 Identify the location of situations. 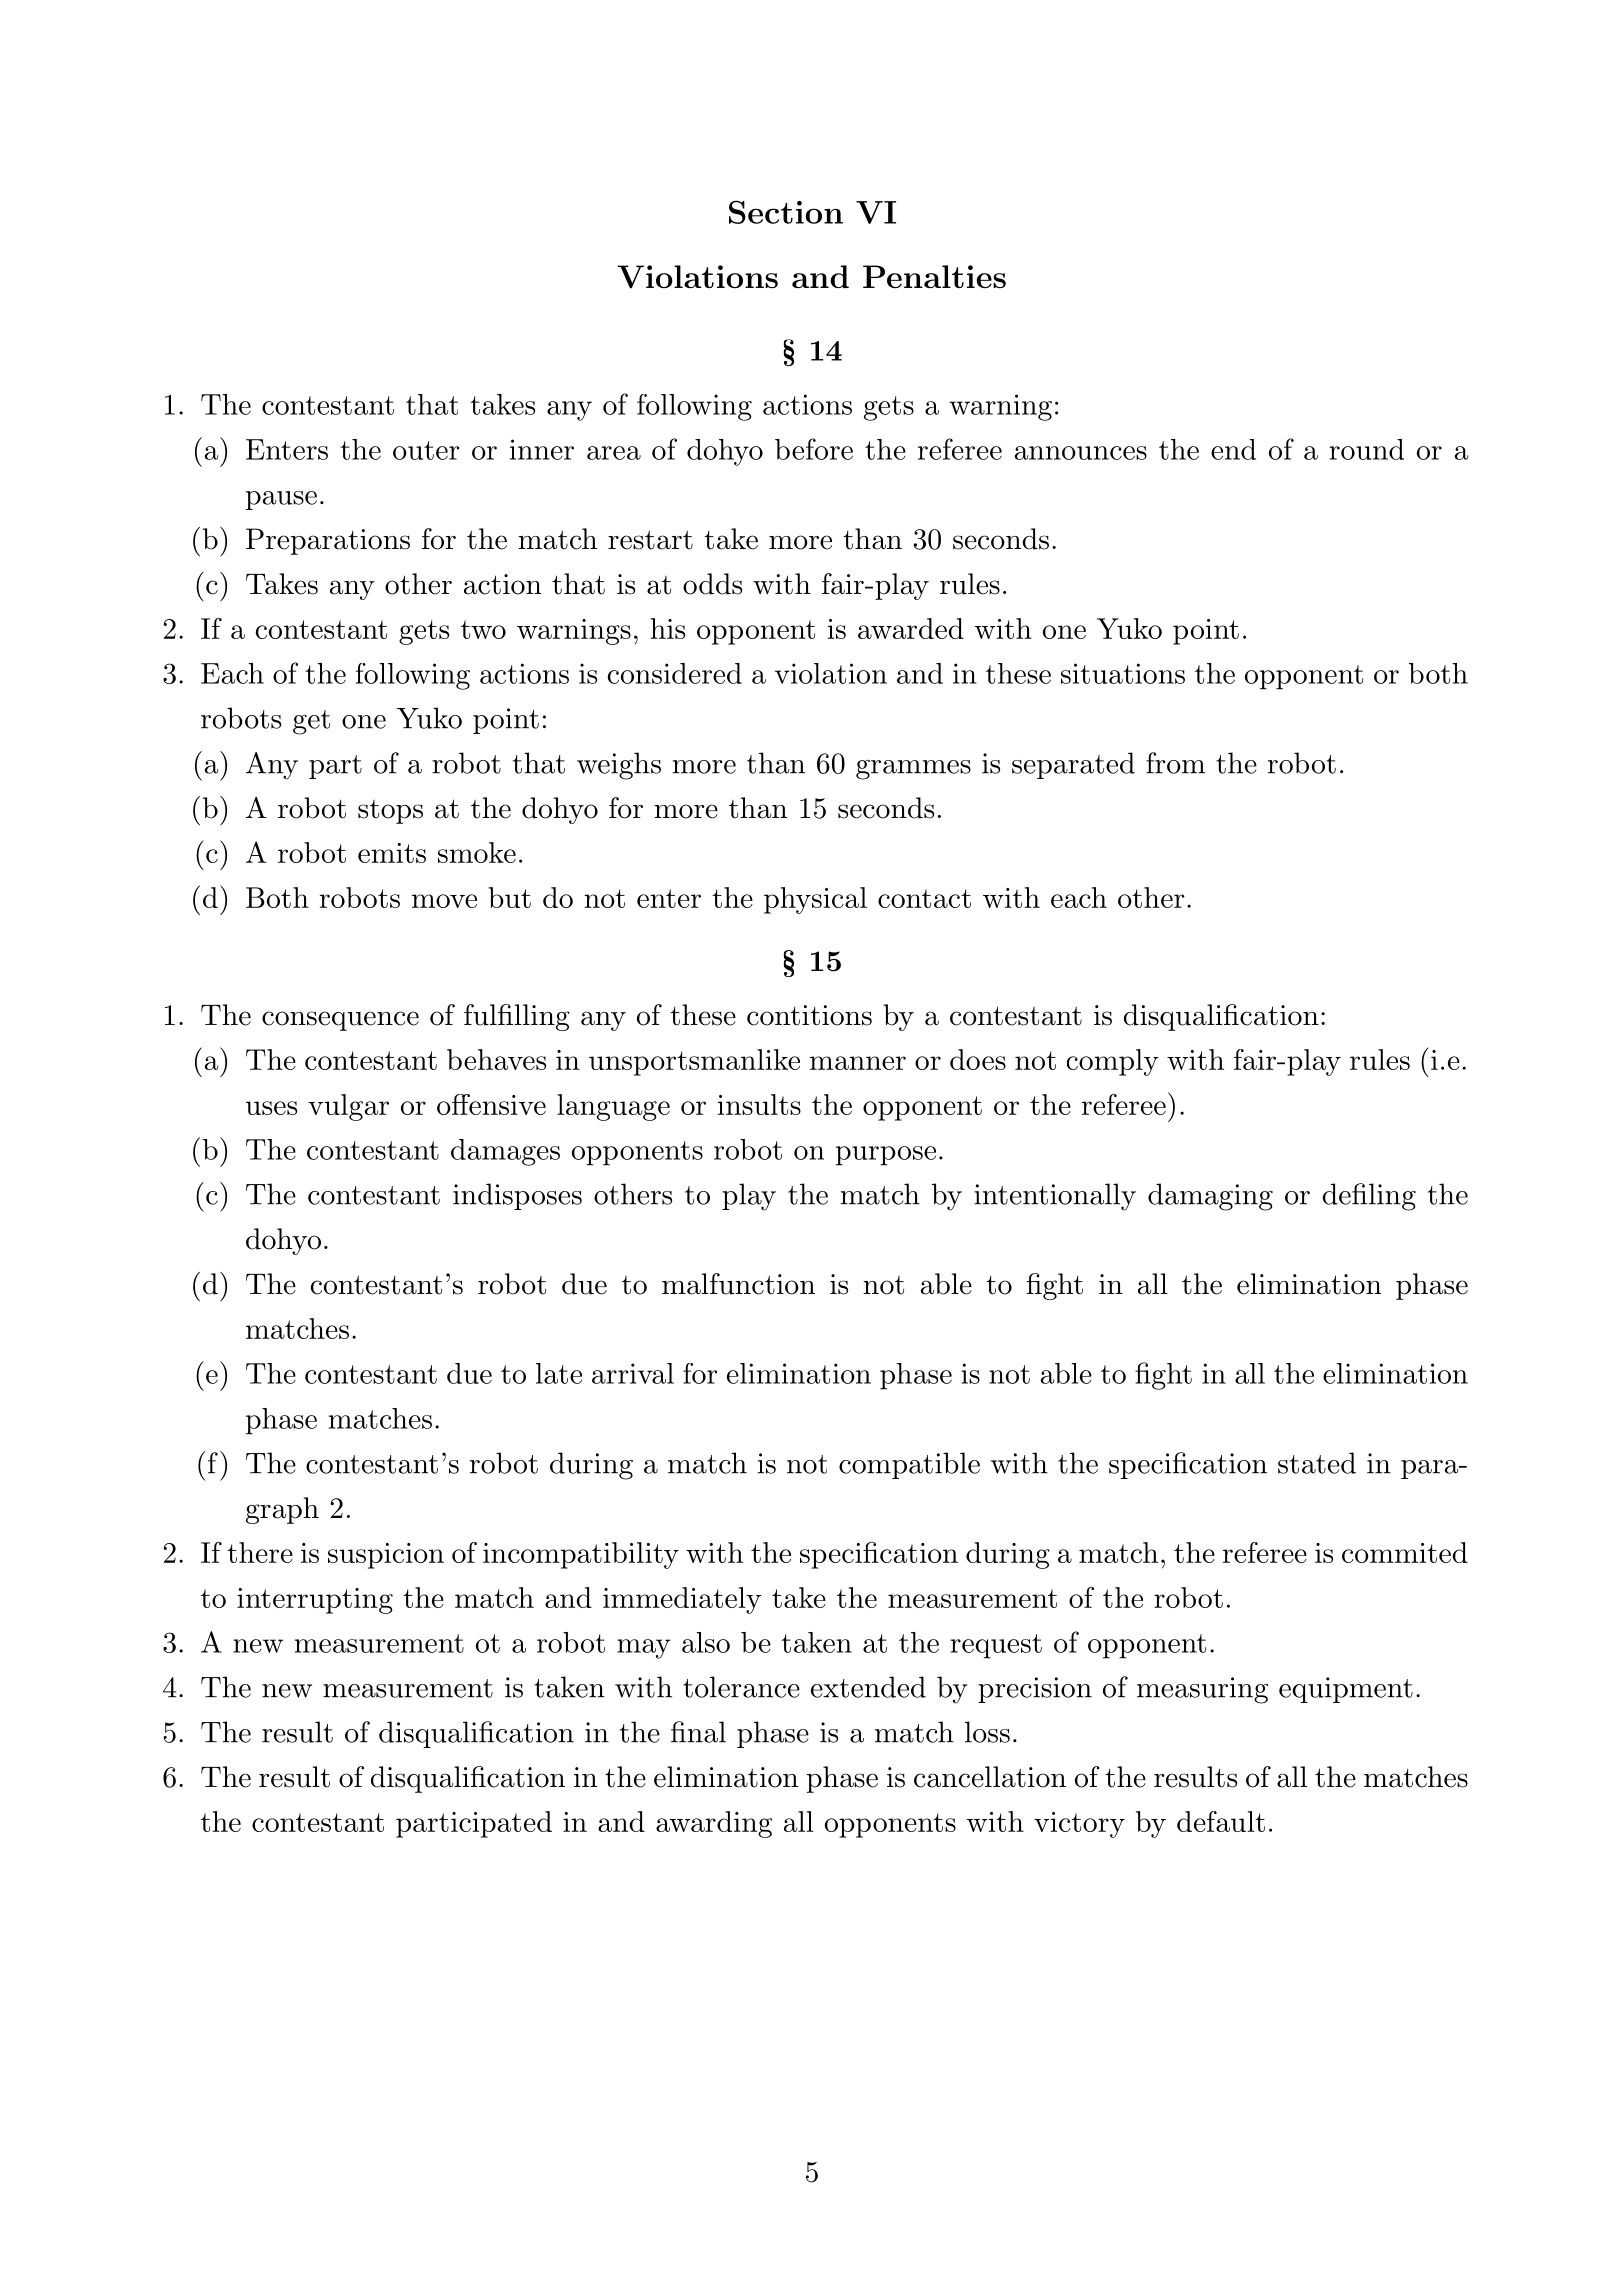
(1123, 673).
